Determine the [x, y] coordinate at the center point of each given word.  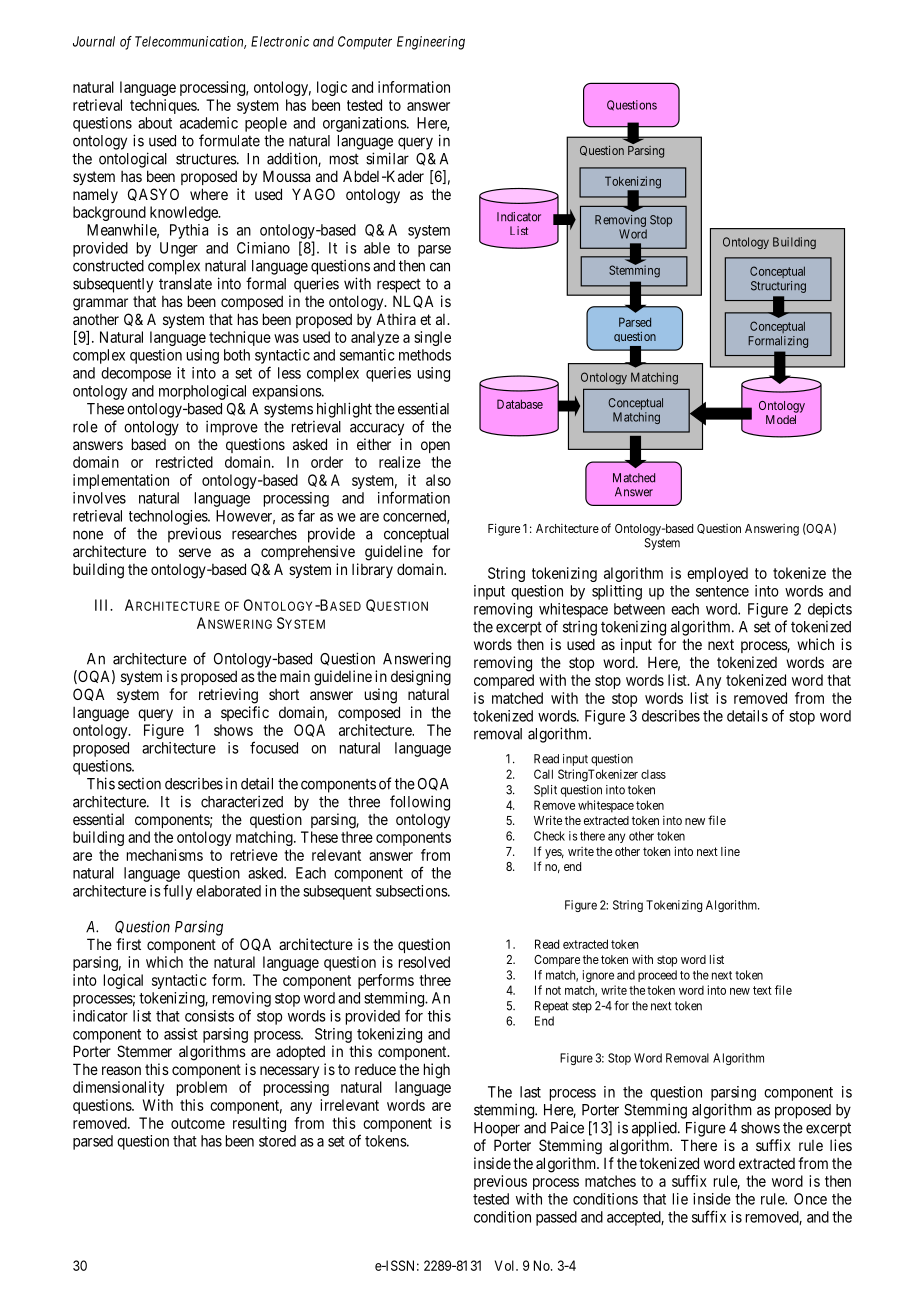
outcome [198, 1123]
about [155, 123]
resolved [424, 962]
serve [195, 552]
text [762, 990]
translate [185, 284]
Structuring [778, 287]
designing [421, 678]
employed [717, 574]
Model [781, 419]
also [438, 480]
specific [245, 713]
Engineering [431, 43]
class [653, 774]
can [440, 267]
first [128, 944]
